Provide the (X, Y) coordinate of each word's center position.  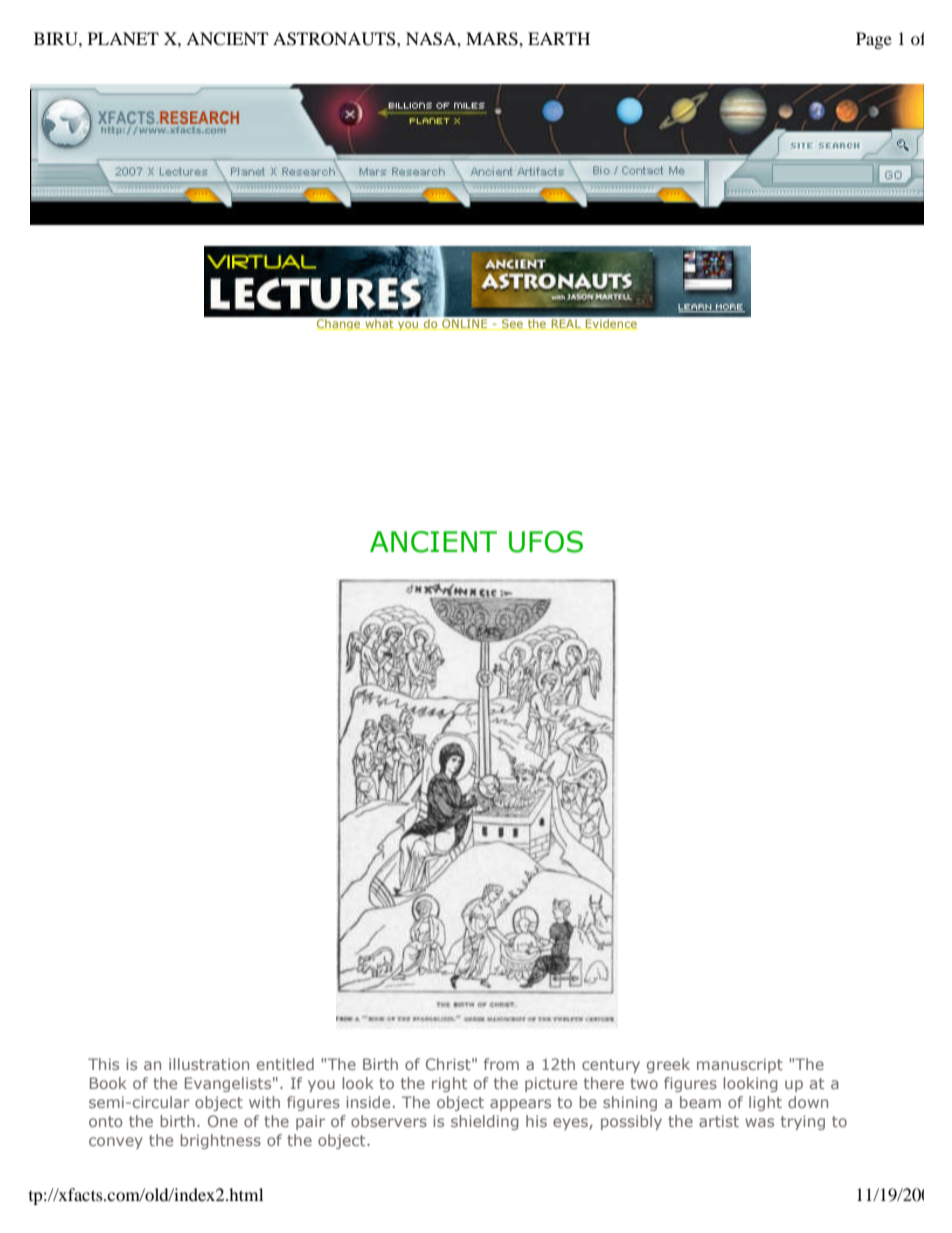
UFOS (546, 542)
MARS (493, 39)
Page (874, 40)
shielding (485, 1122)
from (501, 1064)
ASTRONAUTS (335, 39)
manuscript (740, 1065)
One (223, 1121)
